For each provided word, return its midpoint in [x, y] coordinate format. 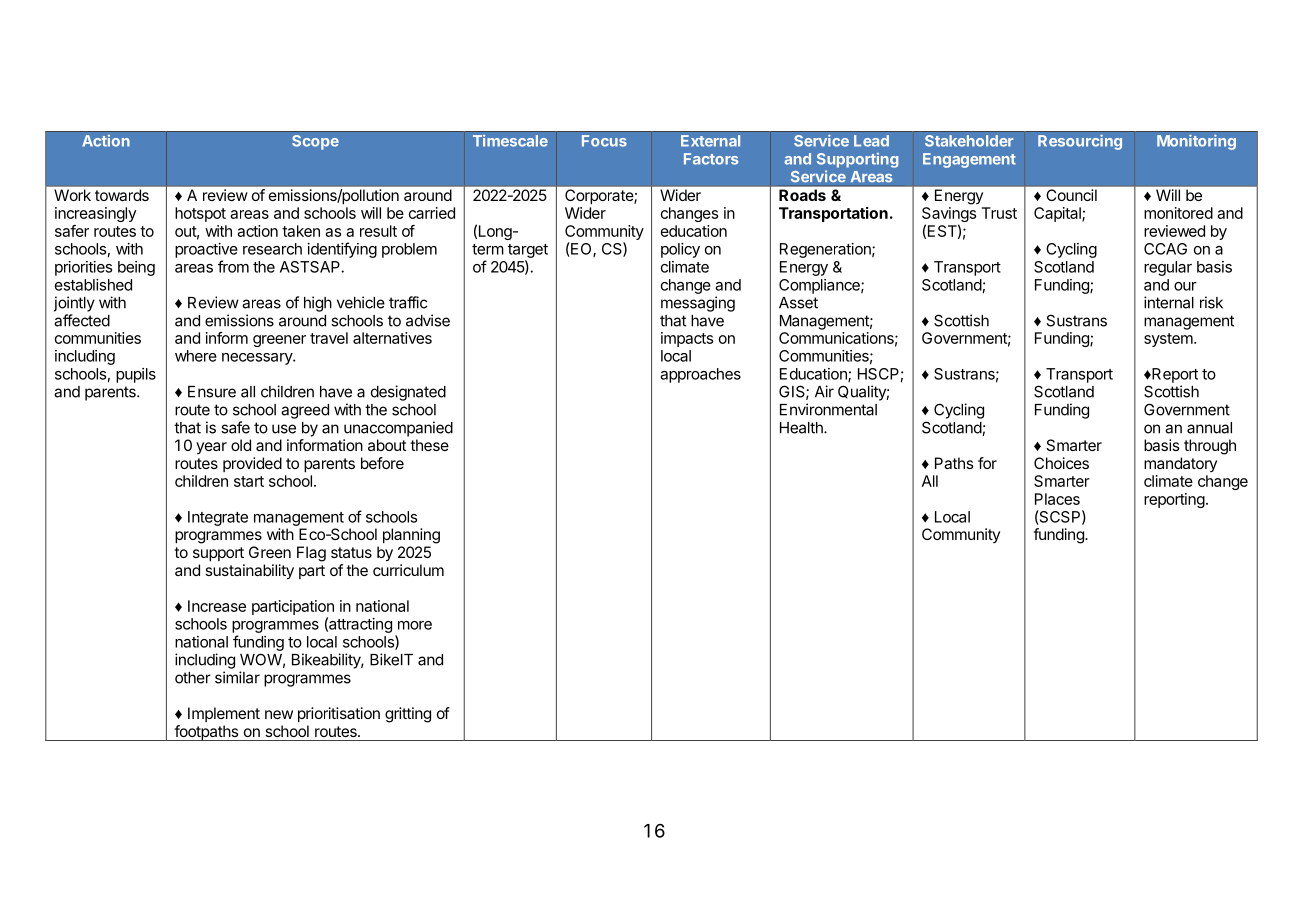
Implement [224, 714]
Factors [711, 159]
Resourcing [1080, 142]
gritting [408, 715]
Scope [315, 142]
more [415, 625]
